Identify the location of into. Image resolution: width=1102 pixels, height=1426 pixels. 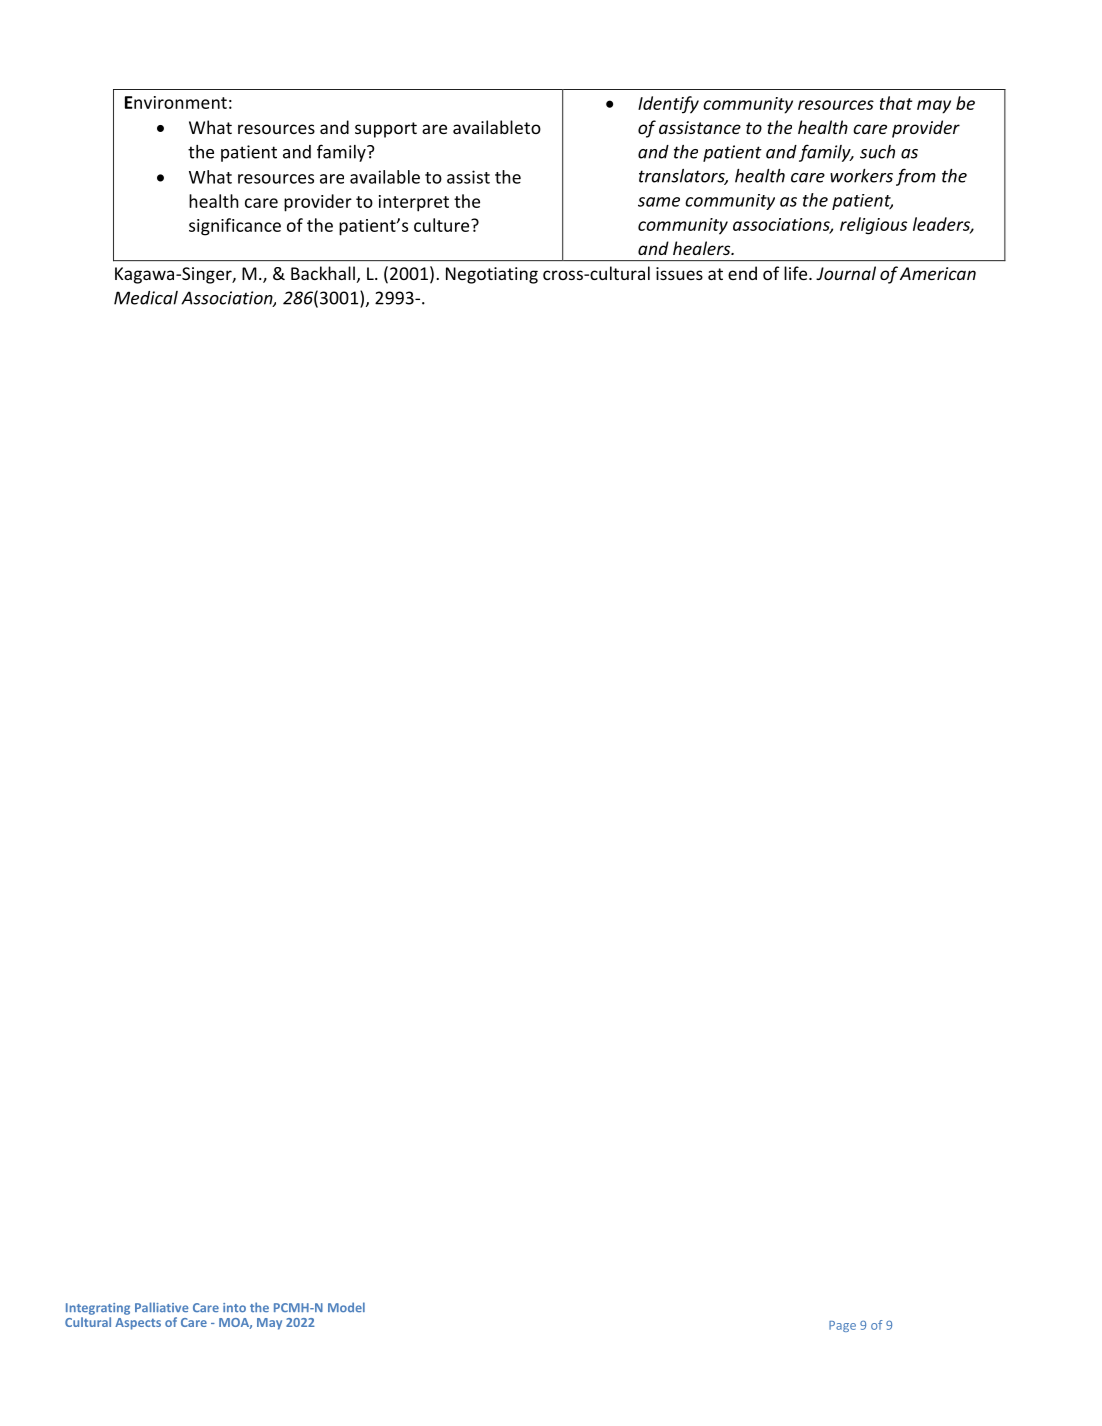
(234, 1307).
